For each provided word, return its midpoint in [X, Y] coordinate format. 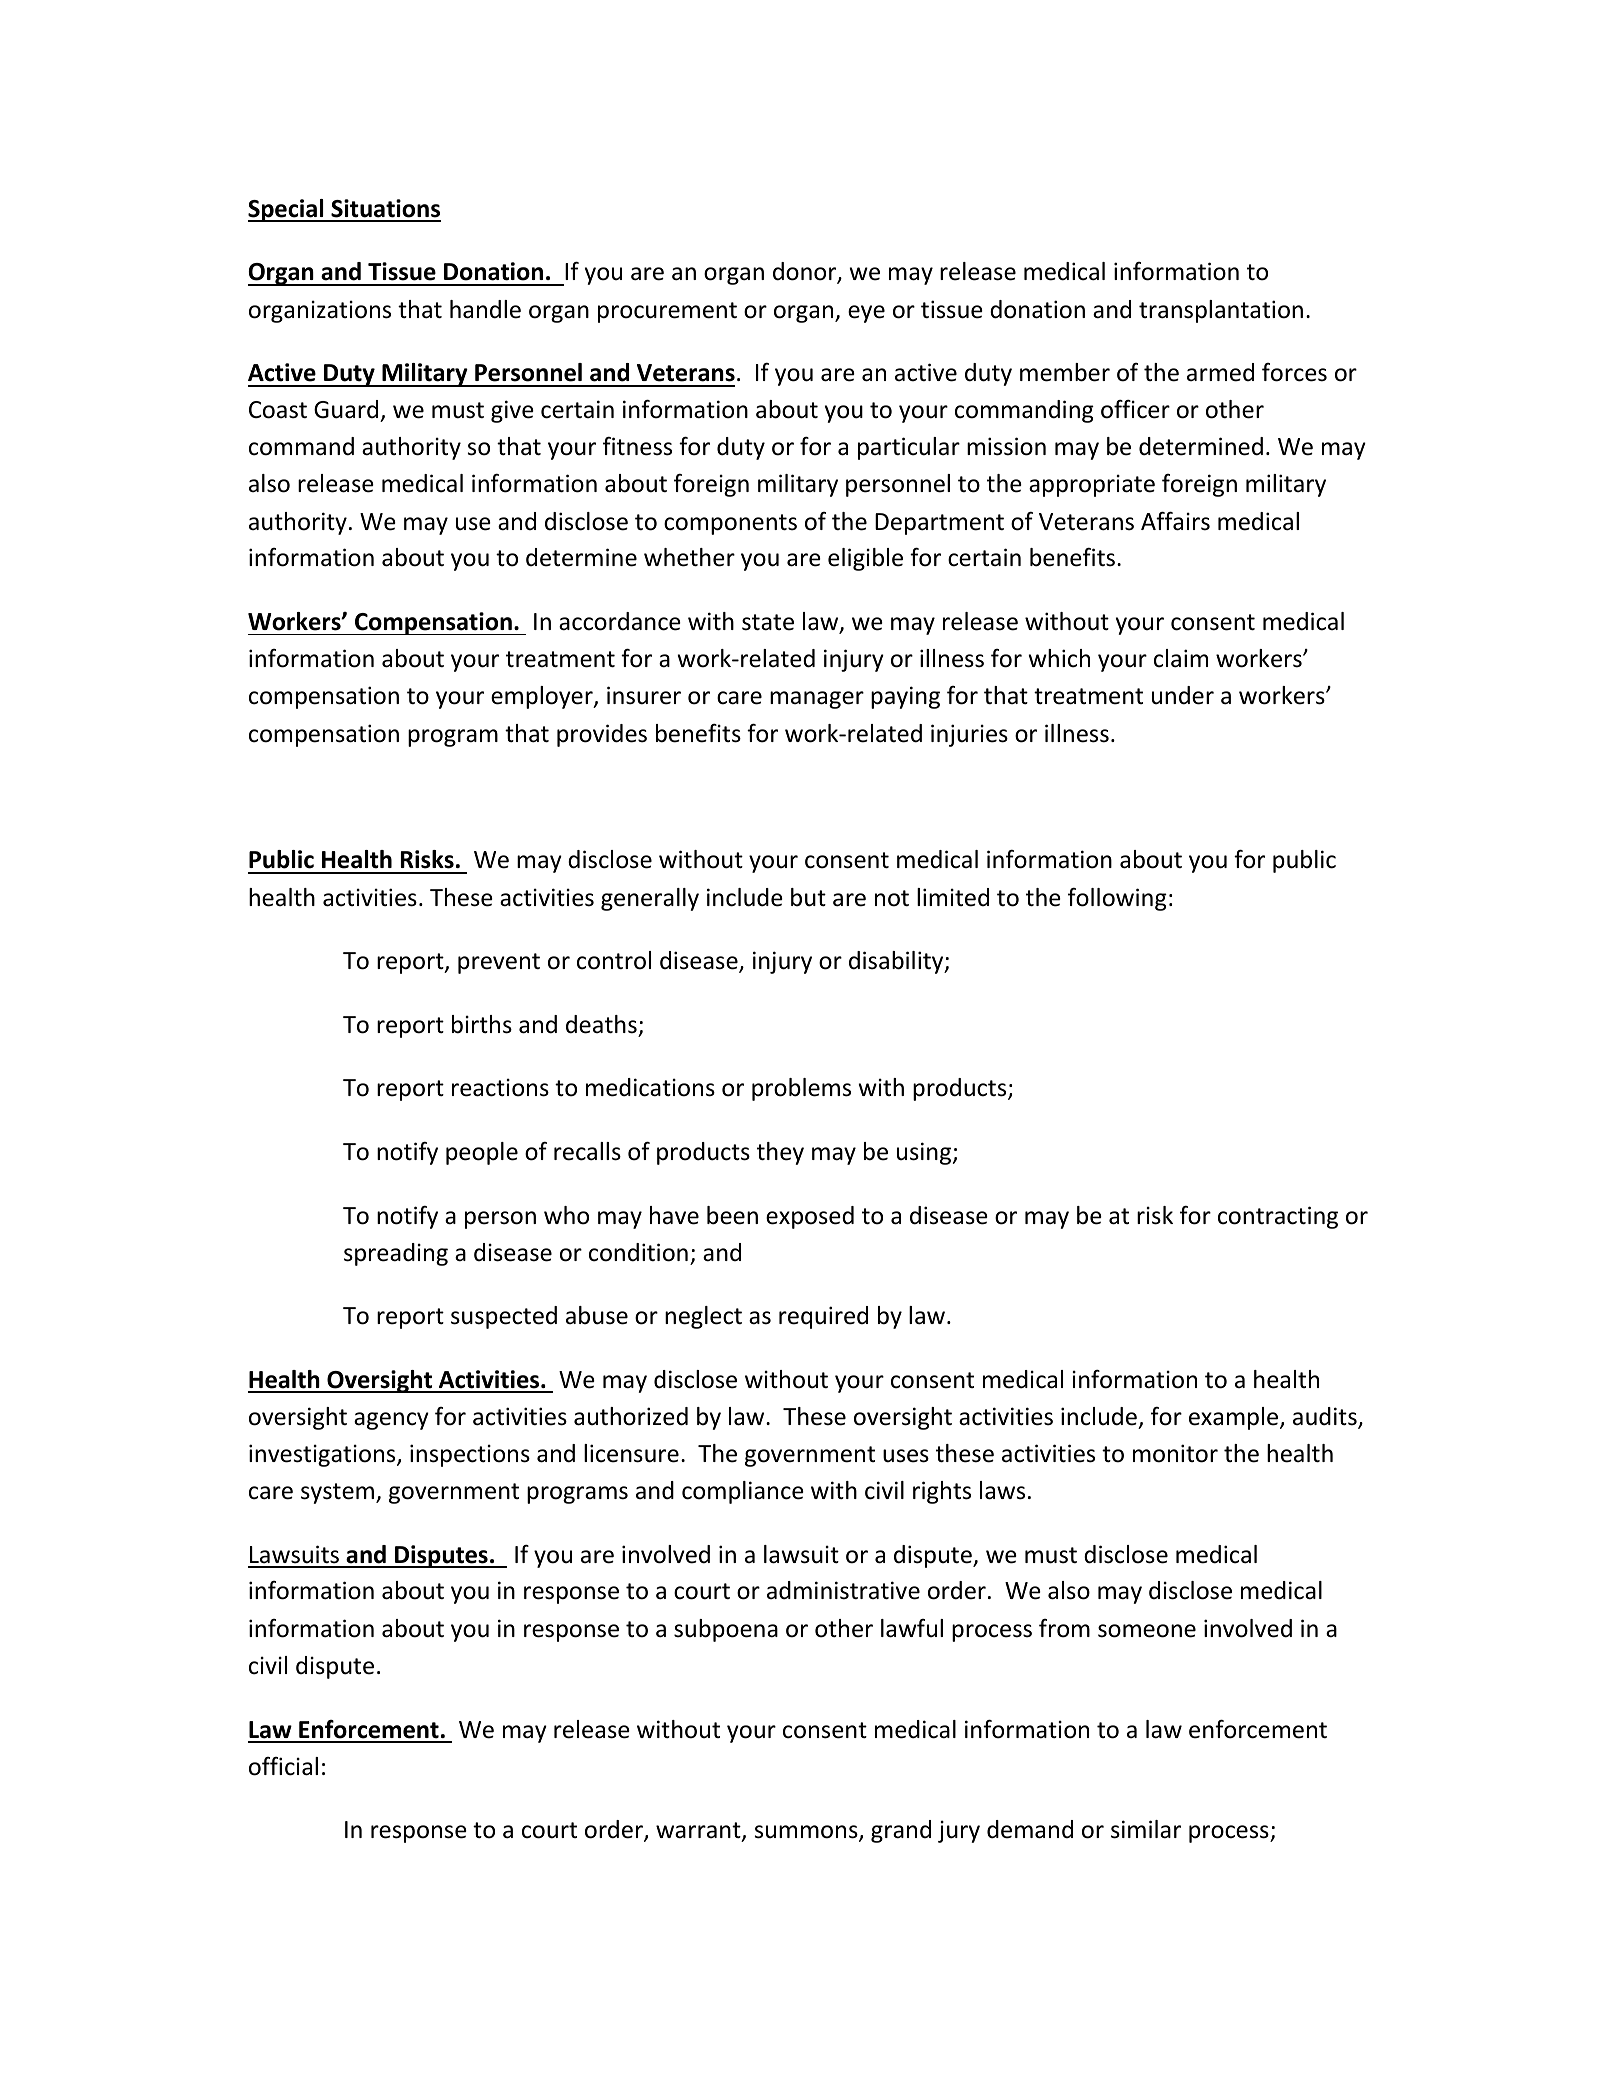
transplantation [1221, 311]
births [482, 1024]
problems [801, 1089]
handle [485, 309]
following [1117, 899]
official [283, 1766]
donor [806, 272]
